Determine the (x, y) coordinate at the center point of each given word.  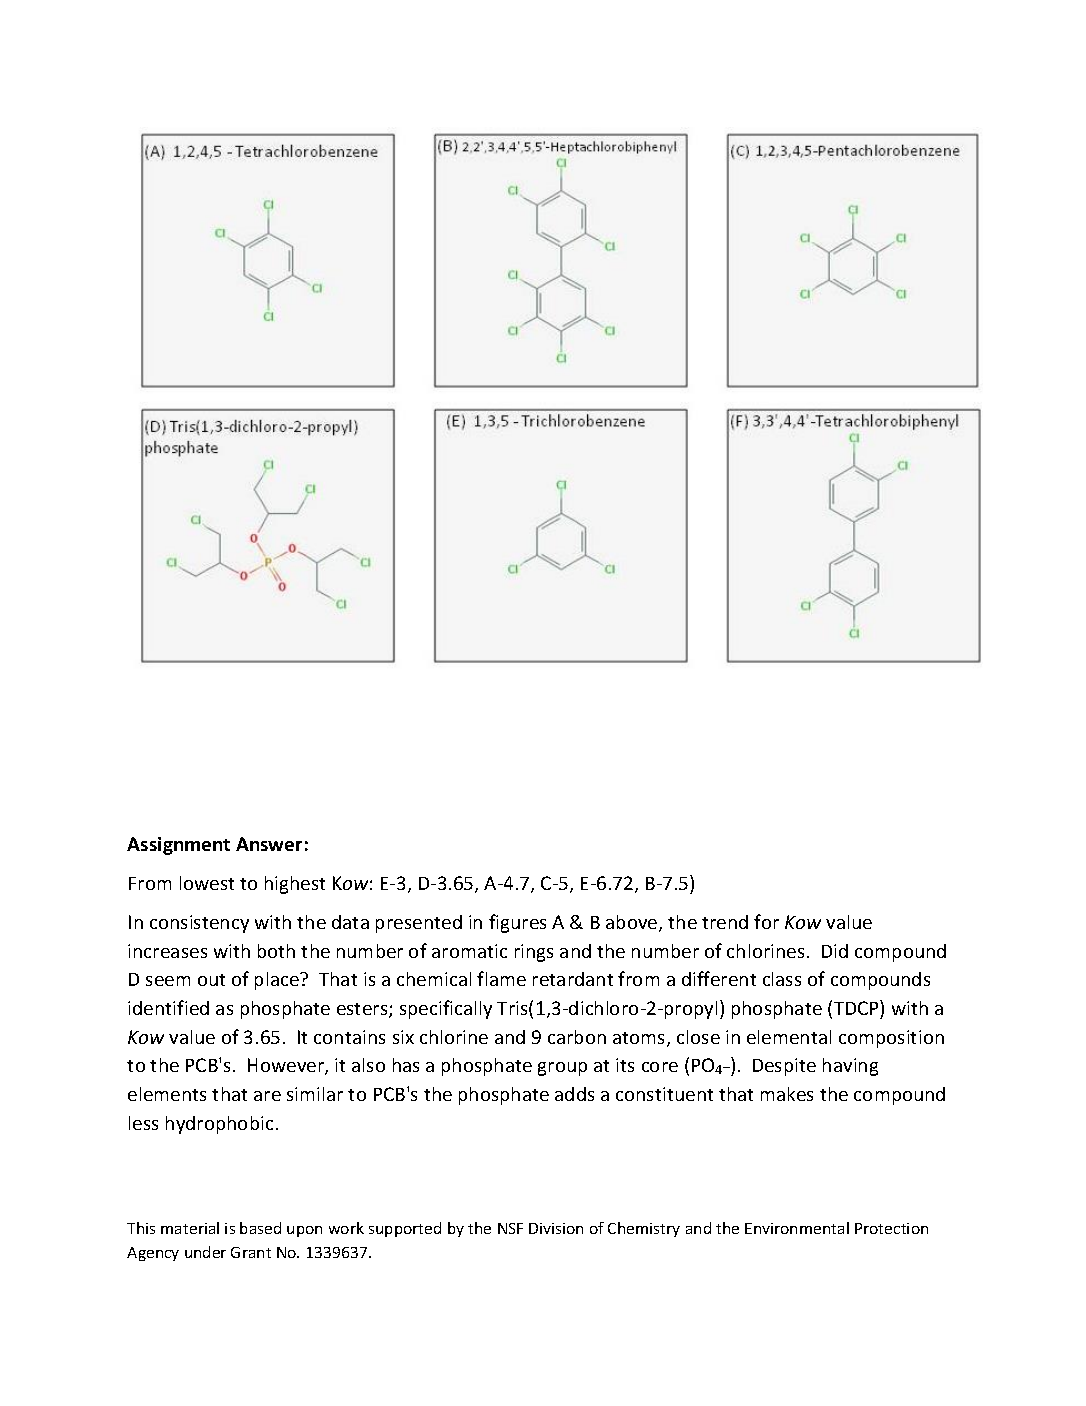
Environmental (797, 1228)
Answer (269, 844)
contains (349, 1037)
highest (295, 885)
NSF (510, 1228)
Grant (251, 1252)
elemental (789, 1037)
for (766, 921)
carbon (577, 1037)
